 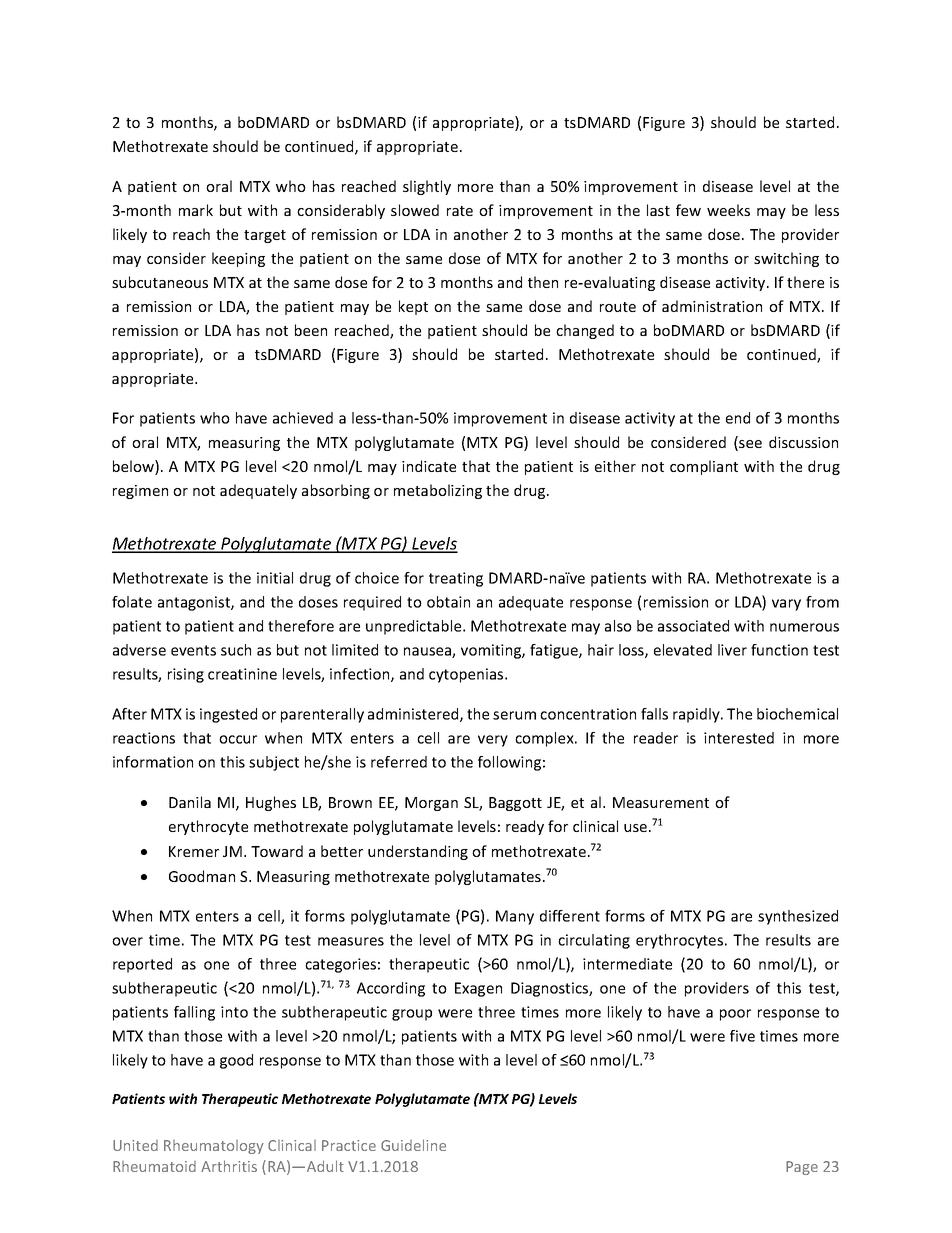 I want to click on mark, so click(x=196, y=210).
